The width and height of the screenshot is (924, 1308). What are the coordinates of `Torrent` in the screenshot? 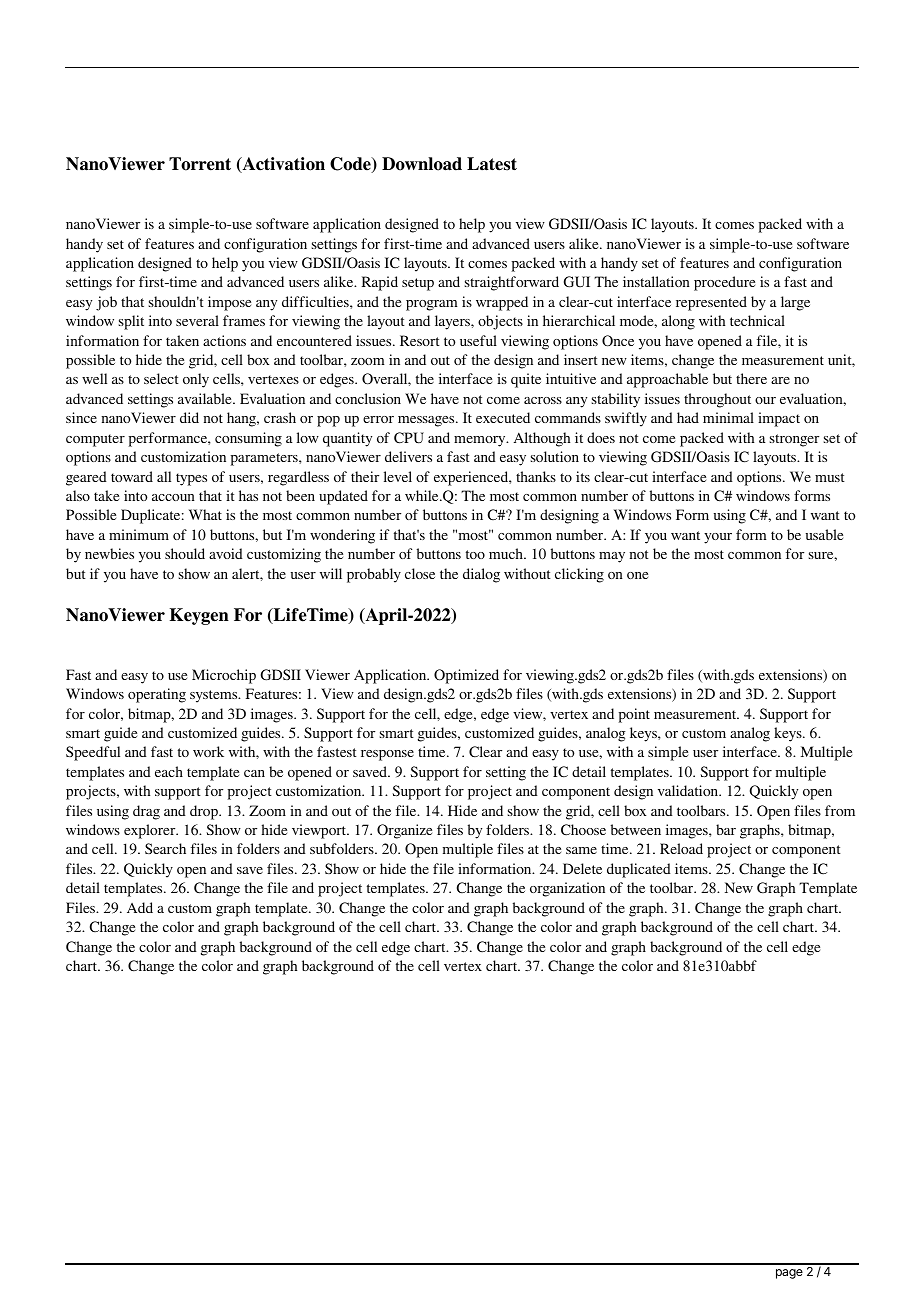 It's located at (200, 164).
